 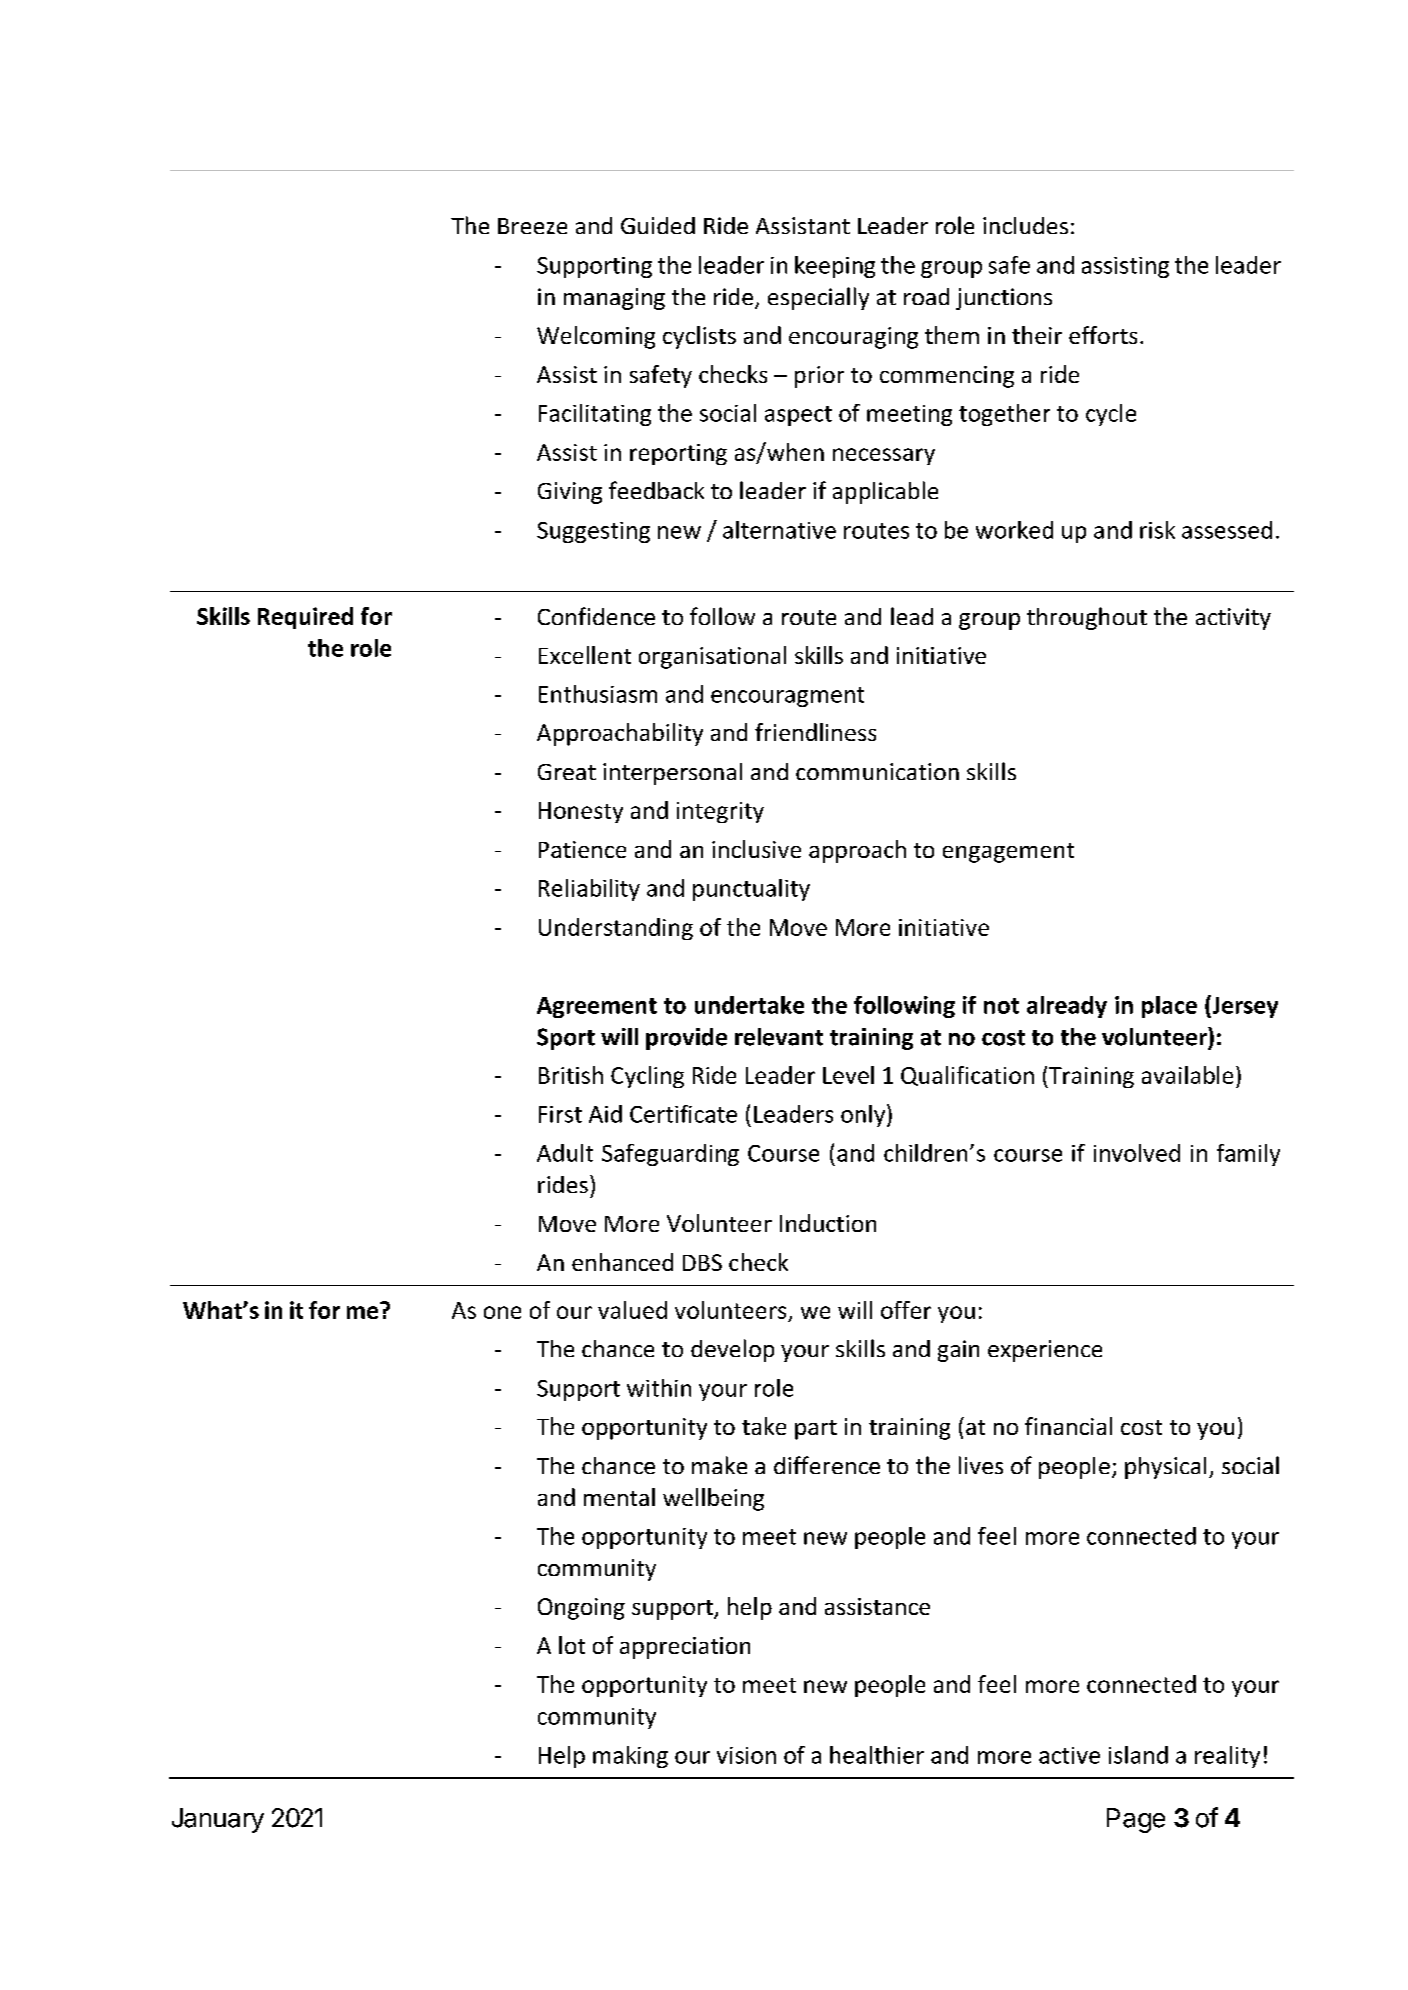 What do you see at coordinates (305, 618) in the document?
I see `Required` at bounding box center [305, 618].
